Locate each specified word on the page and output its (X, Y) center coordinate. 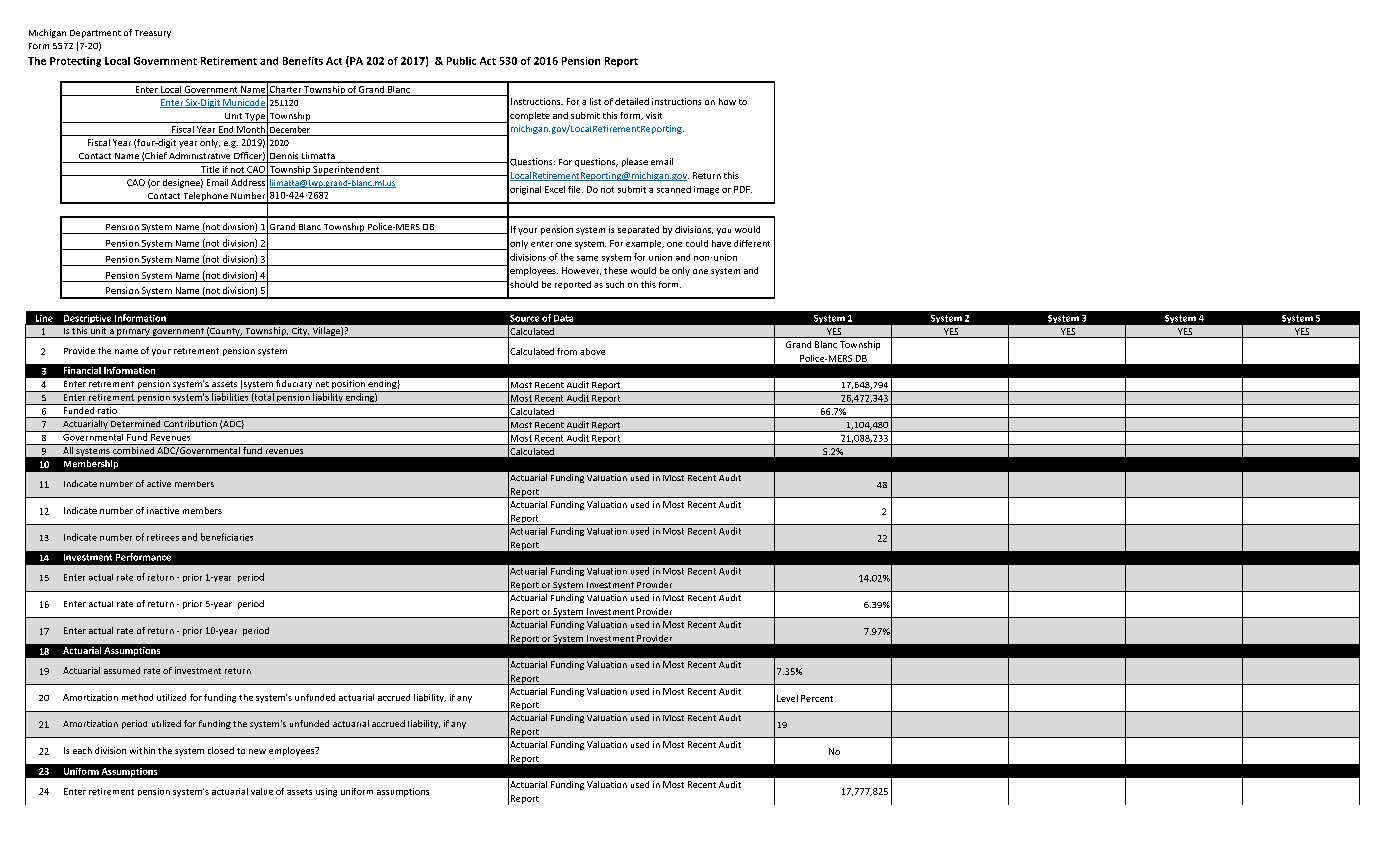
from (567, 351)
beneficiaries (227, 537)
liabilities (230, 396)
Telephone (205, 198)
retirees (163, 537)
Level (787, 698)
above (592, 351)
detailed (632, 101)
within (142, 750)
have (721, 243)
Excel (555, 189)
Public (461, 61)
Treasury (153, 34)
